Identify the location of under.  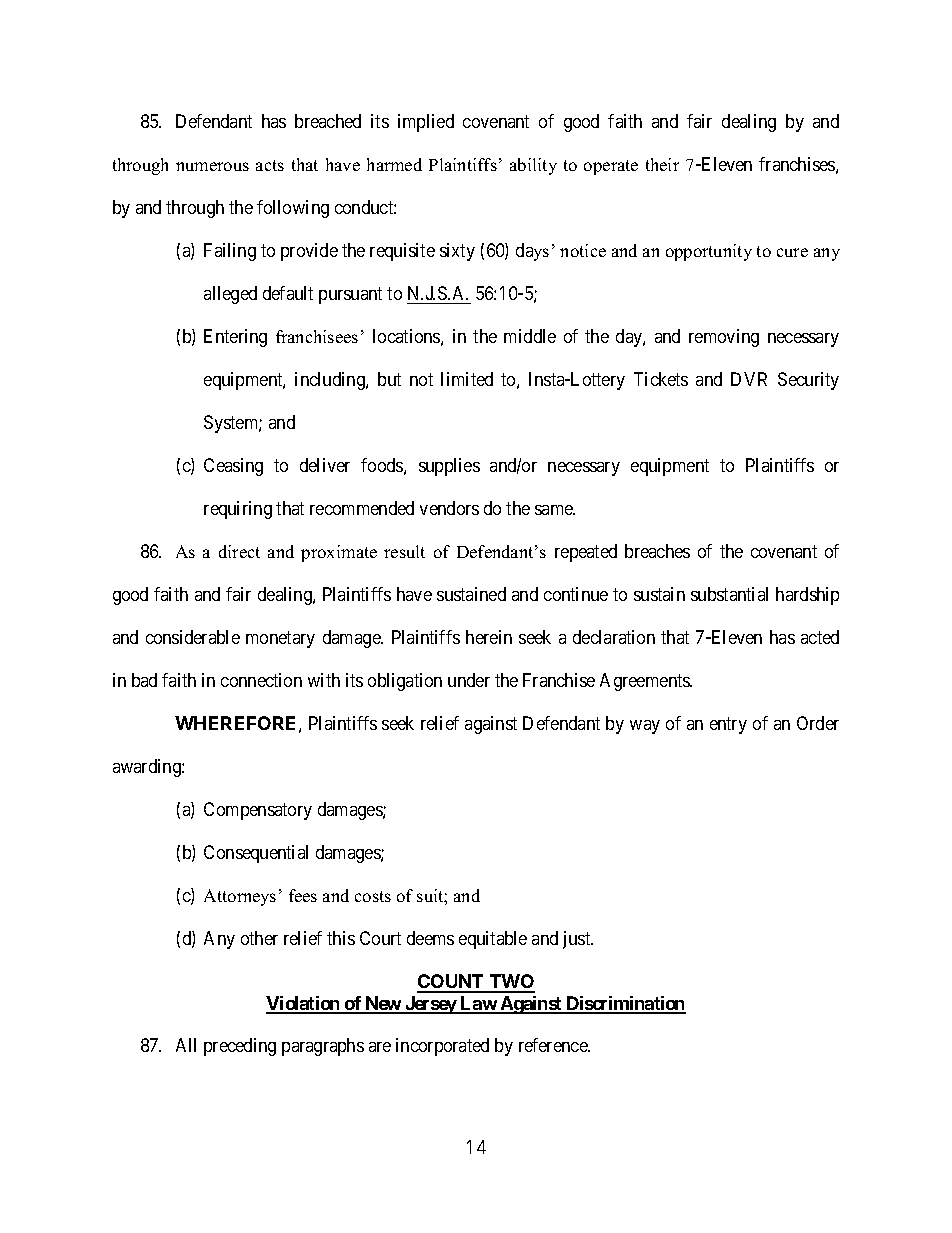
(469, 680).
